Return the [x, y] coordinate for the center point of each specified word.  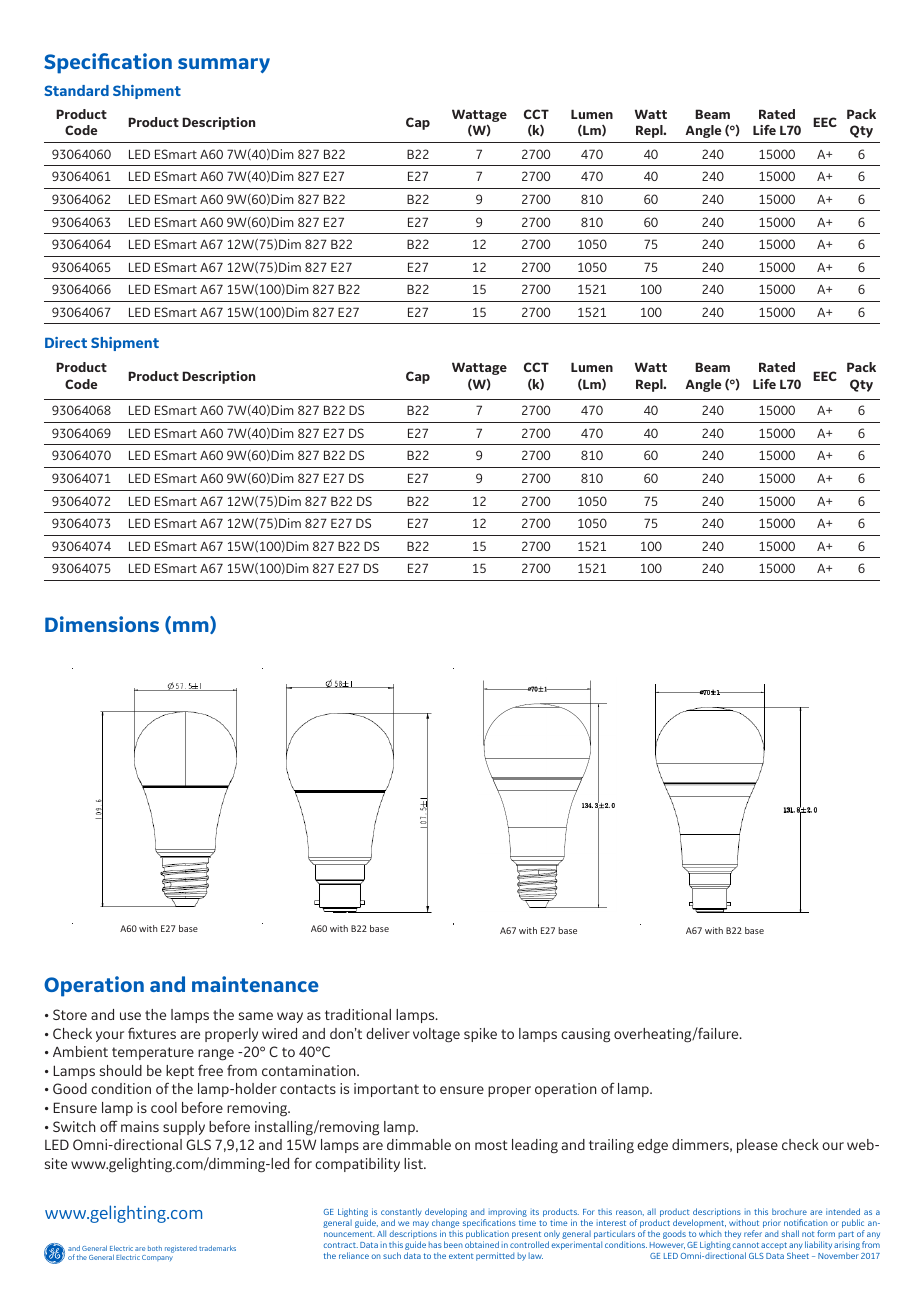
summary [224, 65]
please [757, 1146]
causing [585, 1035]
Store [70, 1014]
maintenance [255, 984]
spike [480, 1035]
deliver [388, 1033]
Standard [76, 90]
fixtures [152, 1033]
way [290, 1017]
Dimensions [102, 624]
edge [652, 1146]
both [155, 1248]
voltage [436, 1035]
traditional [358, 1014]
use [130, 1016]
